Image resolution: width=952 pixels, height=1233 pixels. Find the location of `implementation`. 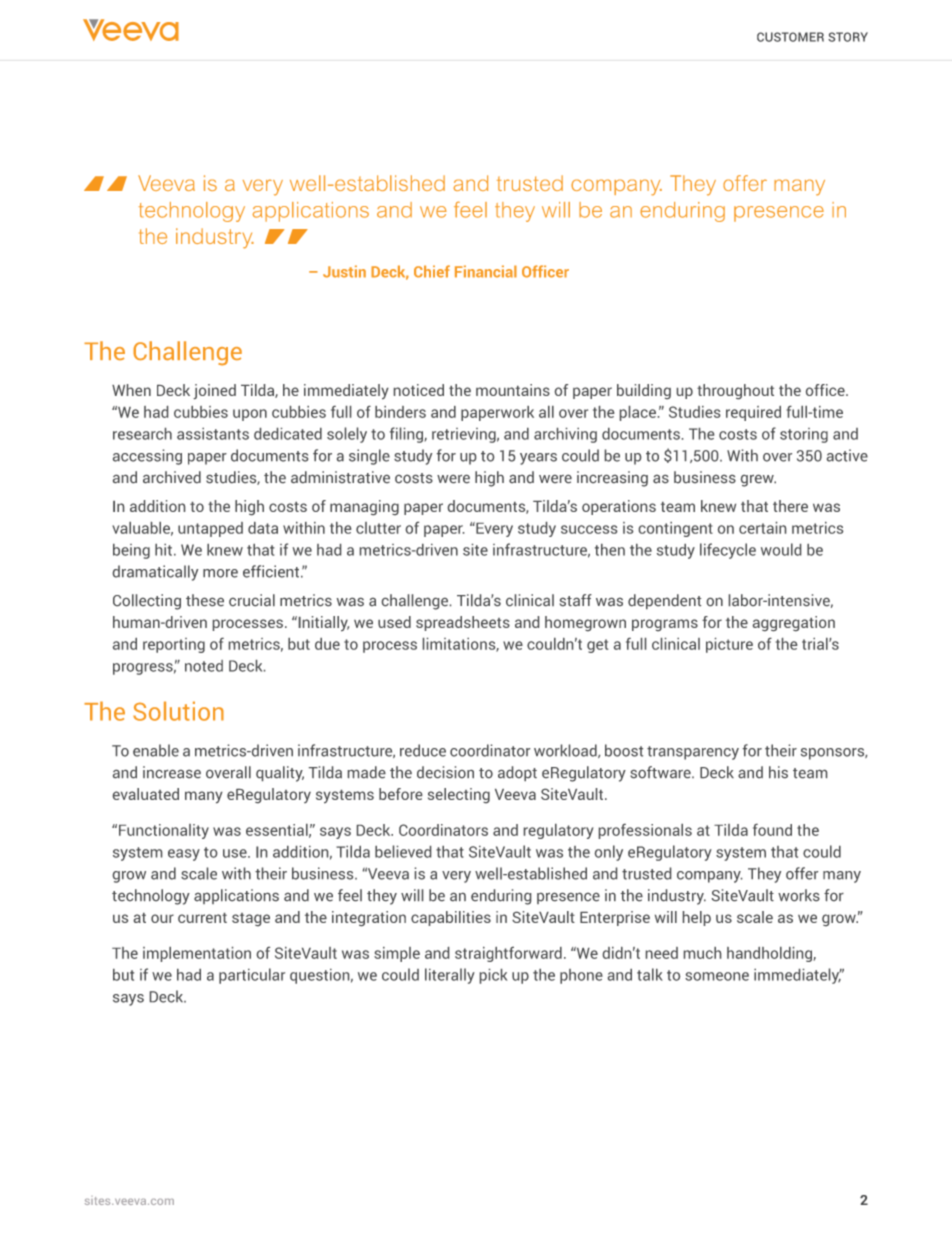

implementation is located at coordinates (197, 954).
